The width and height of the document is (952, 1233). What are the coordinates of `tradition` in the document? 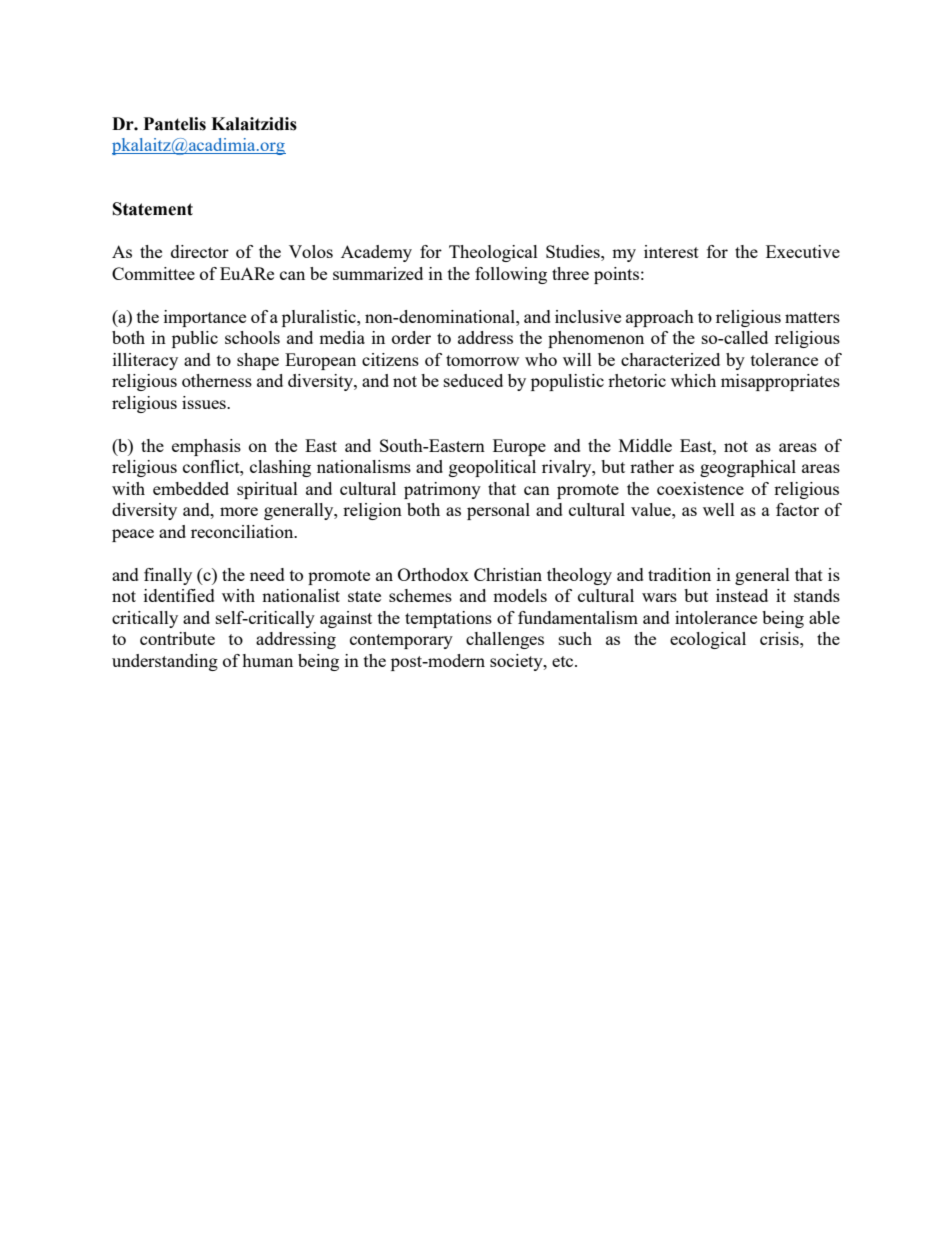 It's located at (679, 574).
